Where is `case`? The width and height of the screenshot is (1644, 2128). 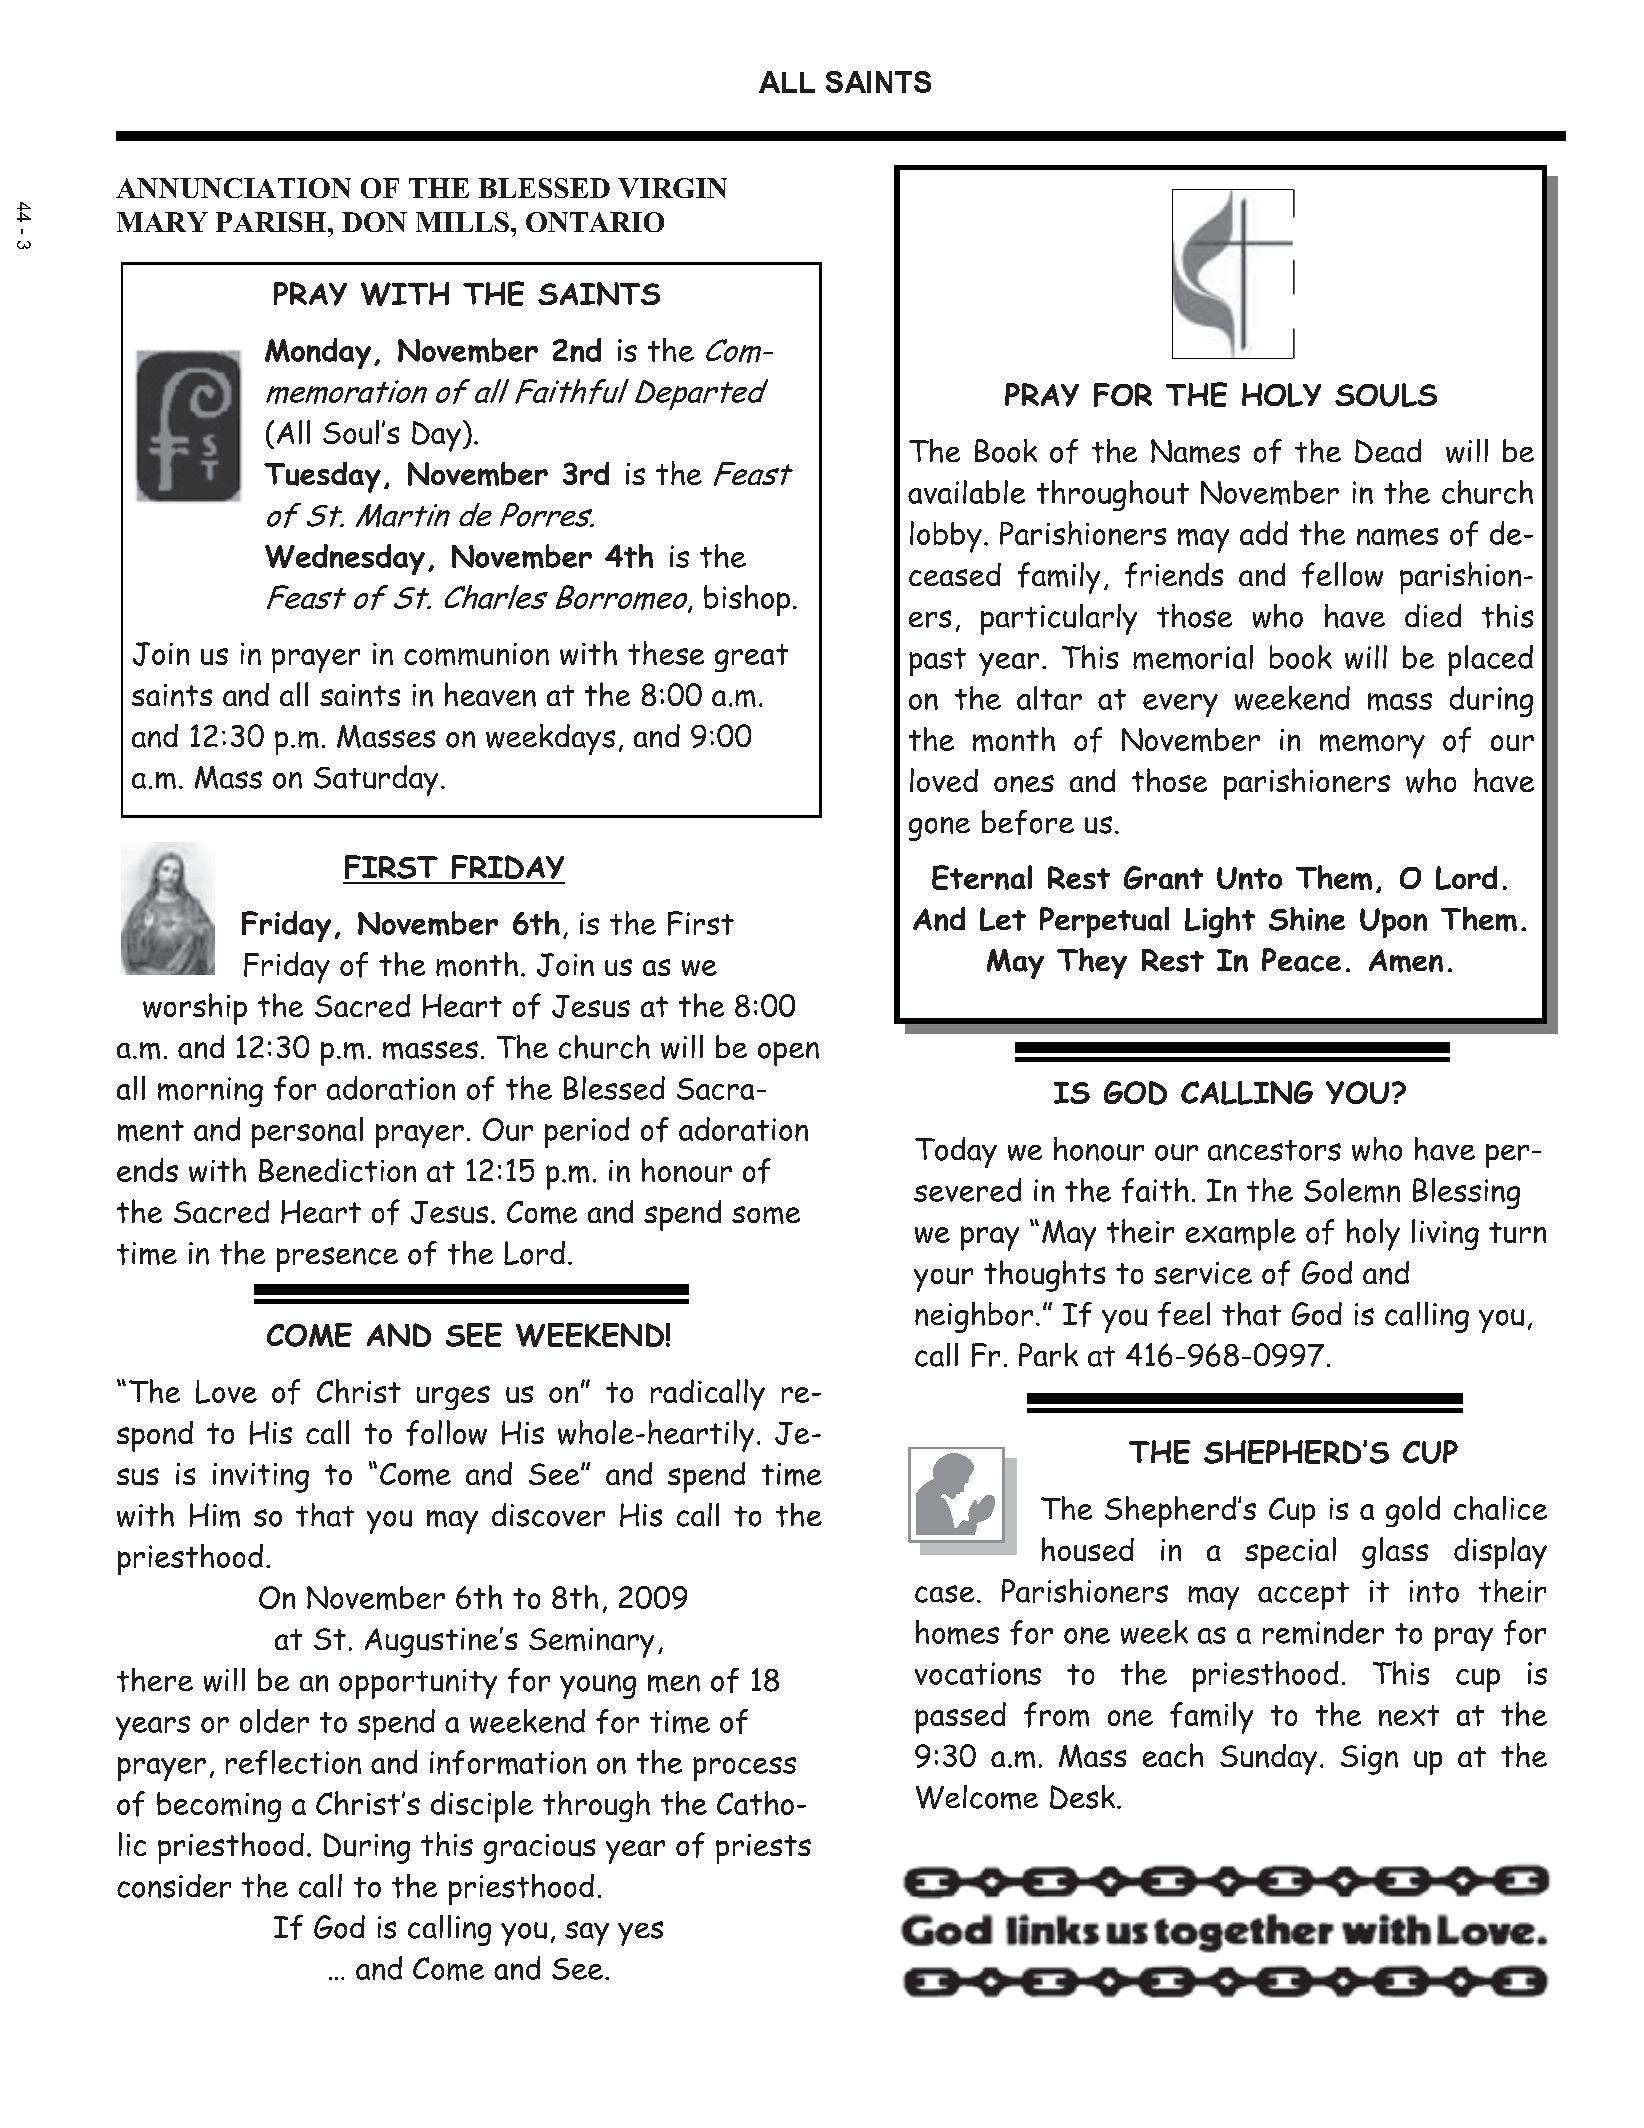
case is located at coordinates (944, 1594).
